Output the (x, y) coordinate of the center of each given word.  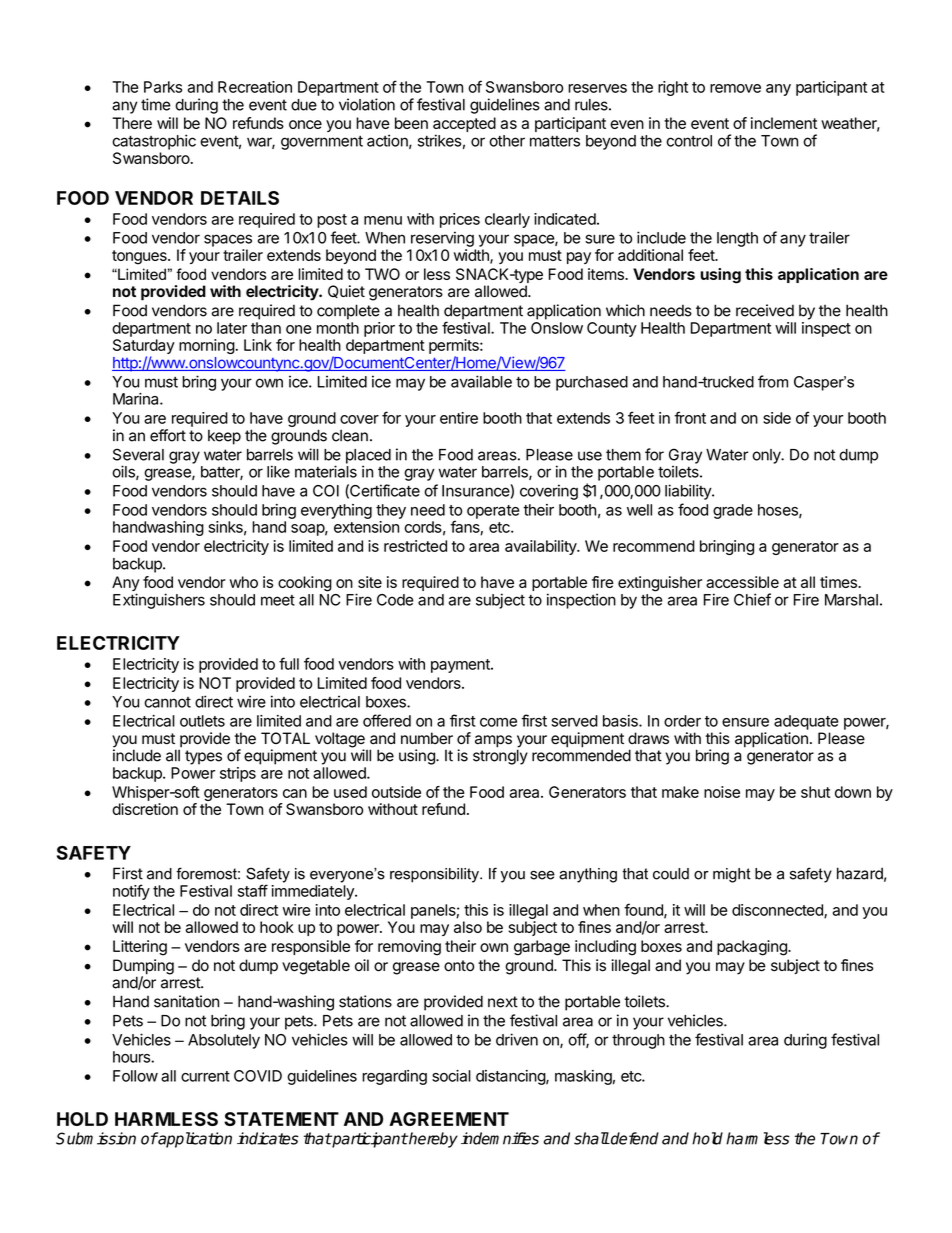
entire (459, 418)
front (690, 417)
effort (168, 435)
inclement (784, 123)
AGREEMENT (449, 1119)
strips (238, 774)
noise (722, 792)
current (205, 1076)
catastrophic (154, 142)
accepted (464, 126)
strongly (500, 756)
